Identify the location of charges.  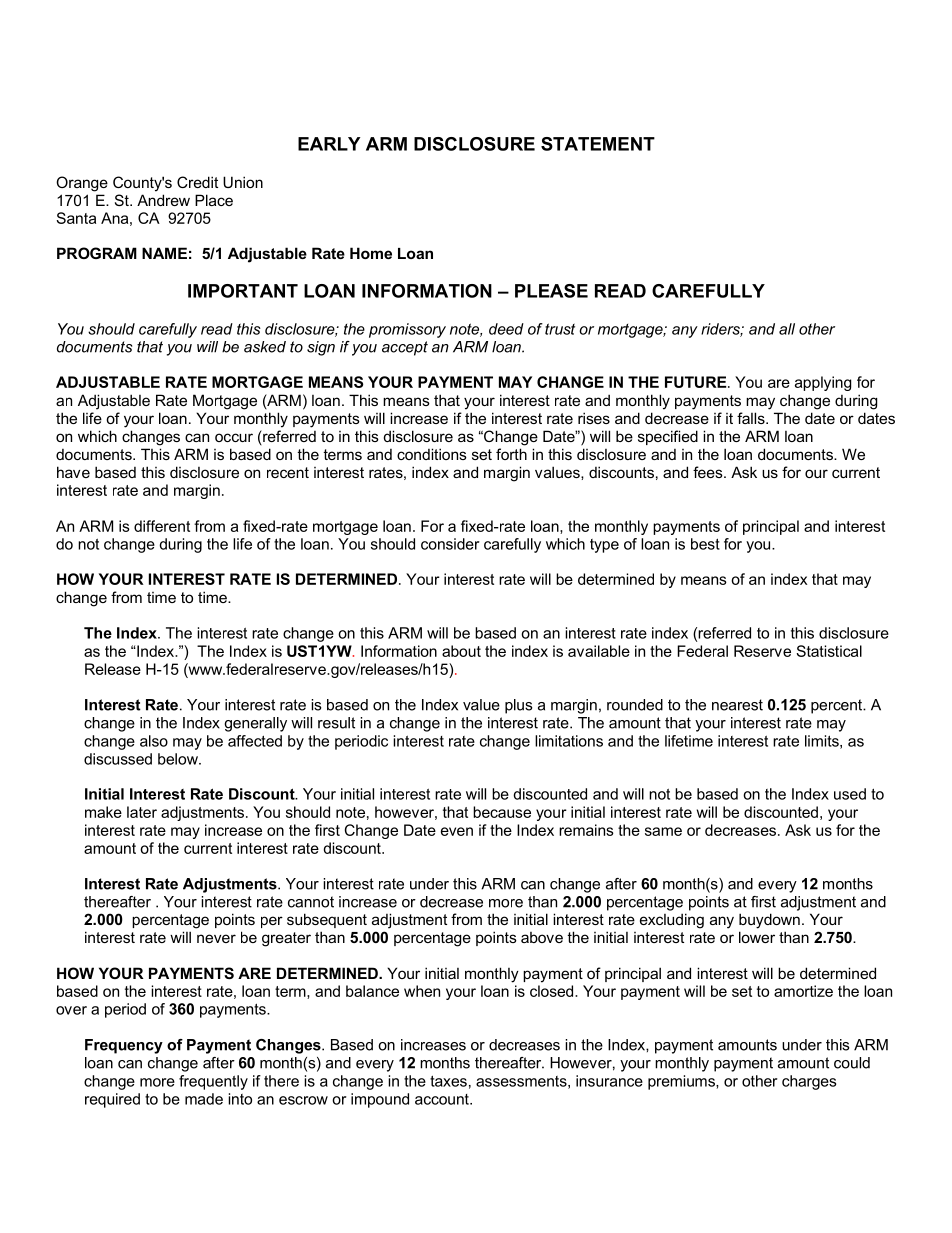
(809, 1082).
